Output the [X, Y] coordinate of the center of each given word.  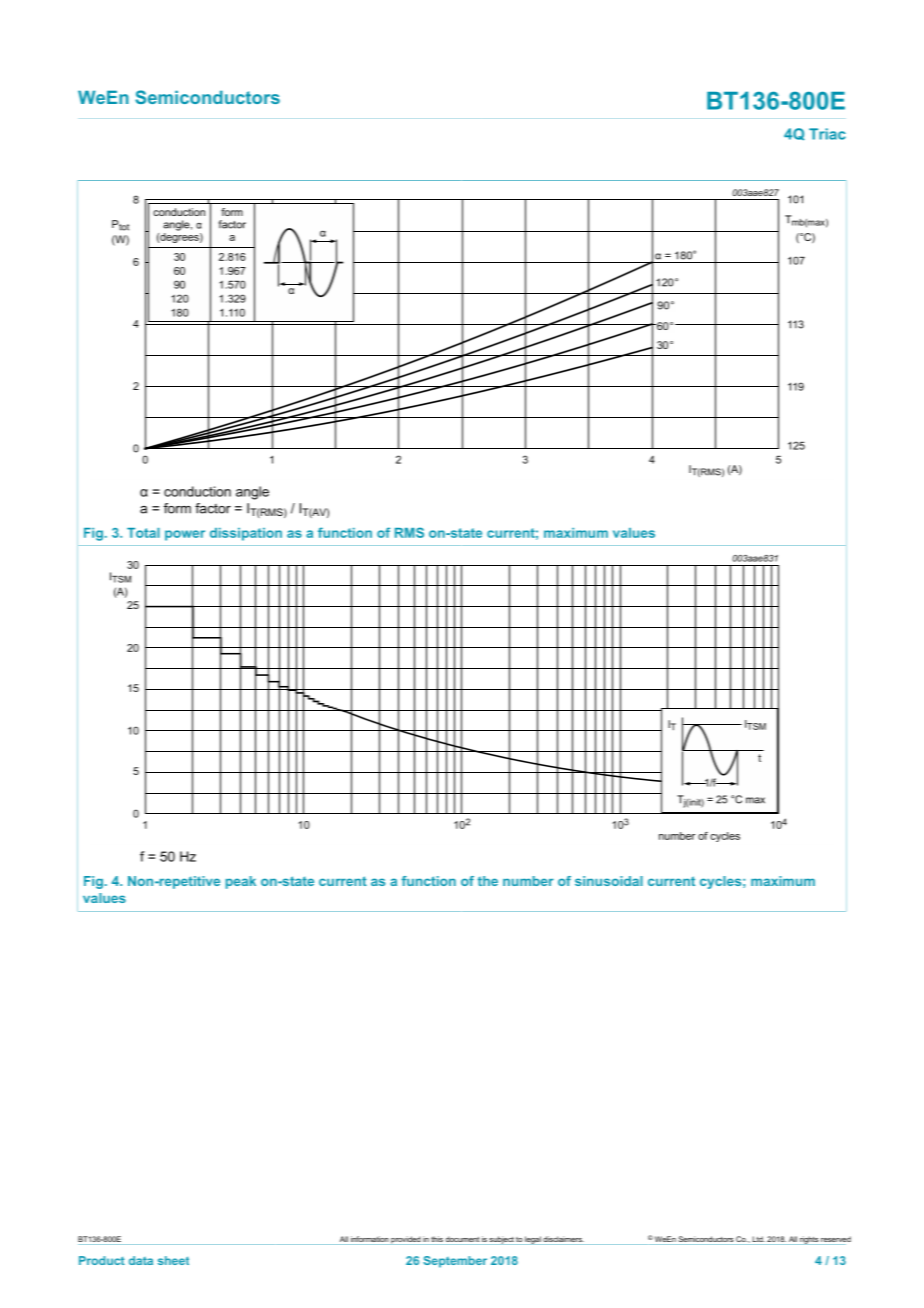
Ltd [759, 1239]
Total [143, 533]
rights [809, 1240]
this [437, 1239]
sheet [173, 1260]
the [488, 881]
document [462, 1239]
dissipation [246, 534]
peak [241, 882]
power [185, 535]
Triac [827, 134]
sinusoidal [609, 881]
